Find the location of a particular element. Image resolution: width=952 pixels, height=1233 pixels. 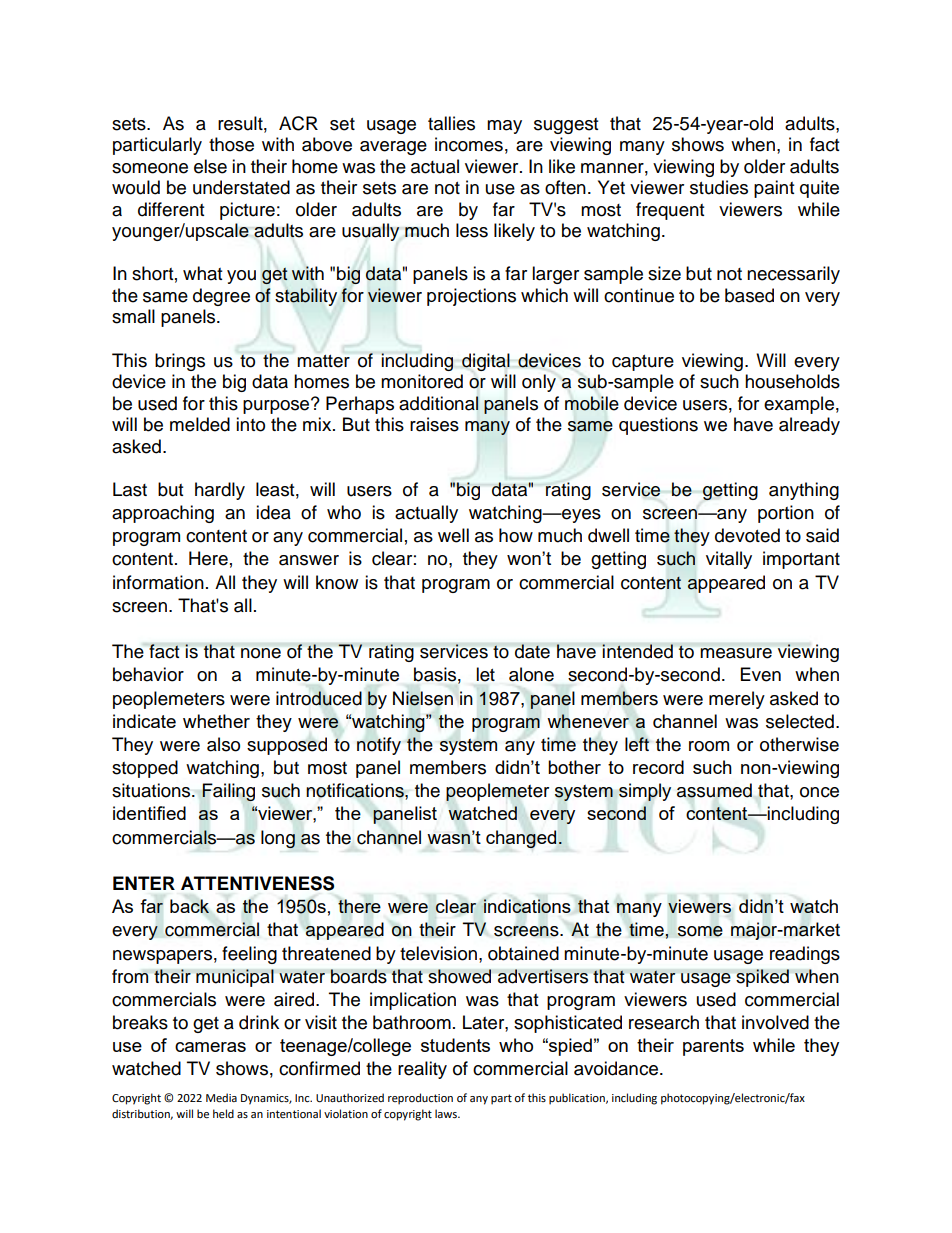

assumed is located at coordinates (714, 790).
